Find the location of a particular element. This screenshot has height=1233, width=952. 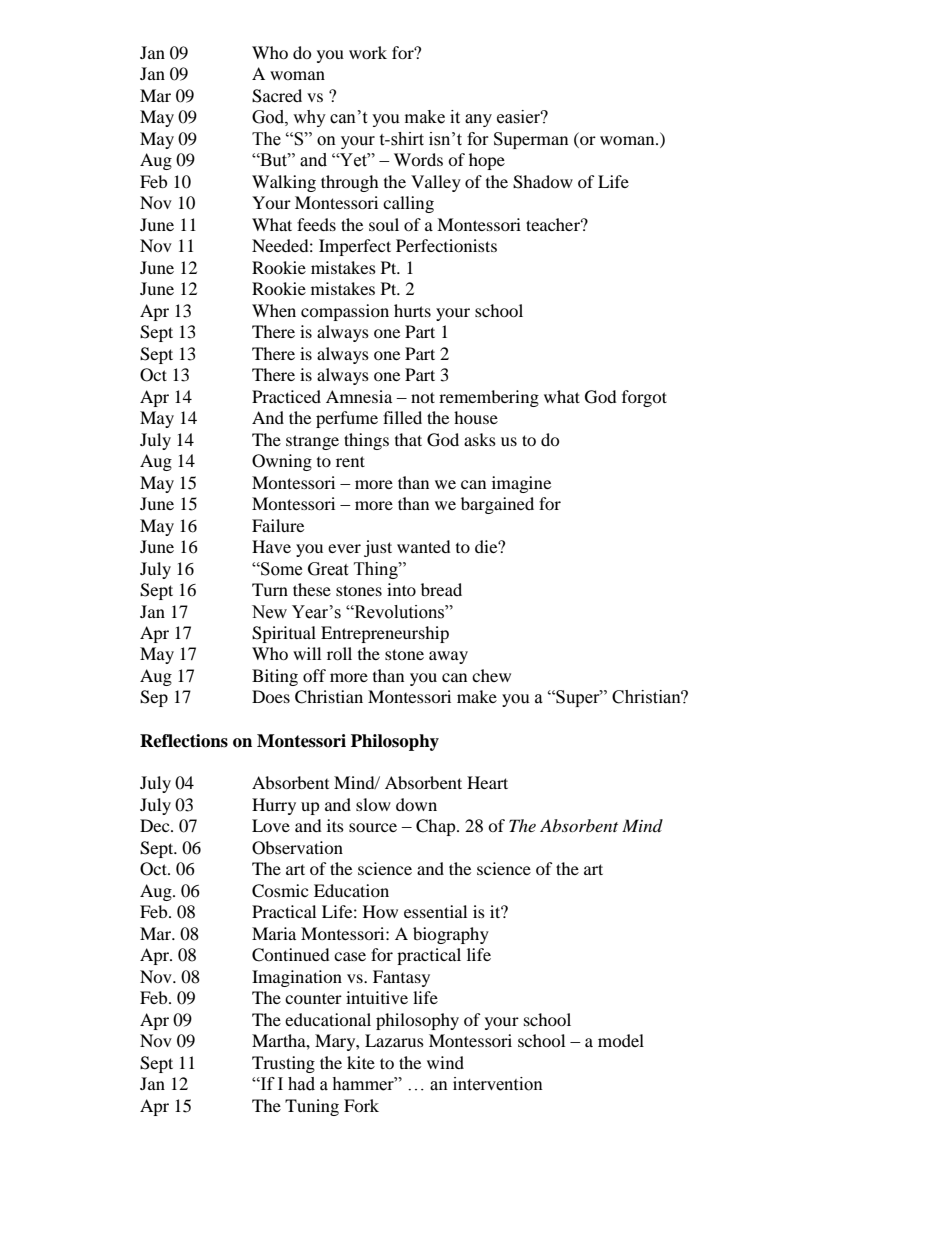

imagine is located at coordinates (521, 484).
